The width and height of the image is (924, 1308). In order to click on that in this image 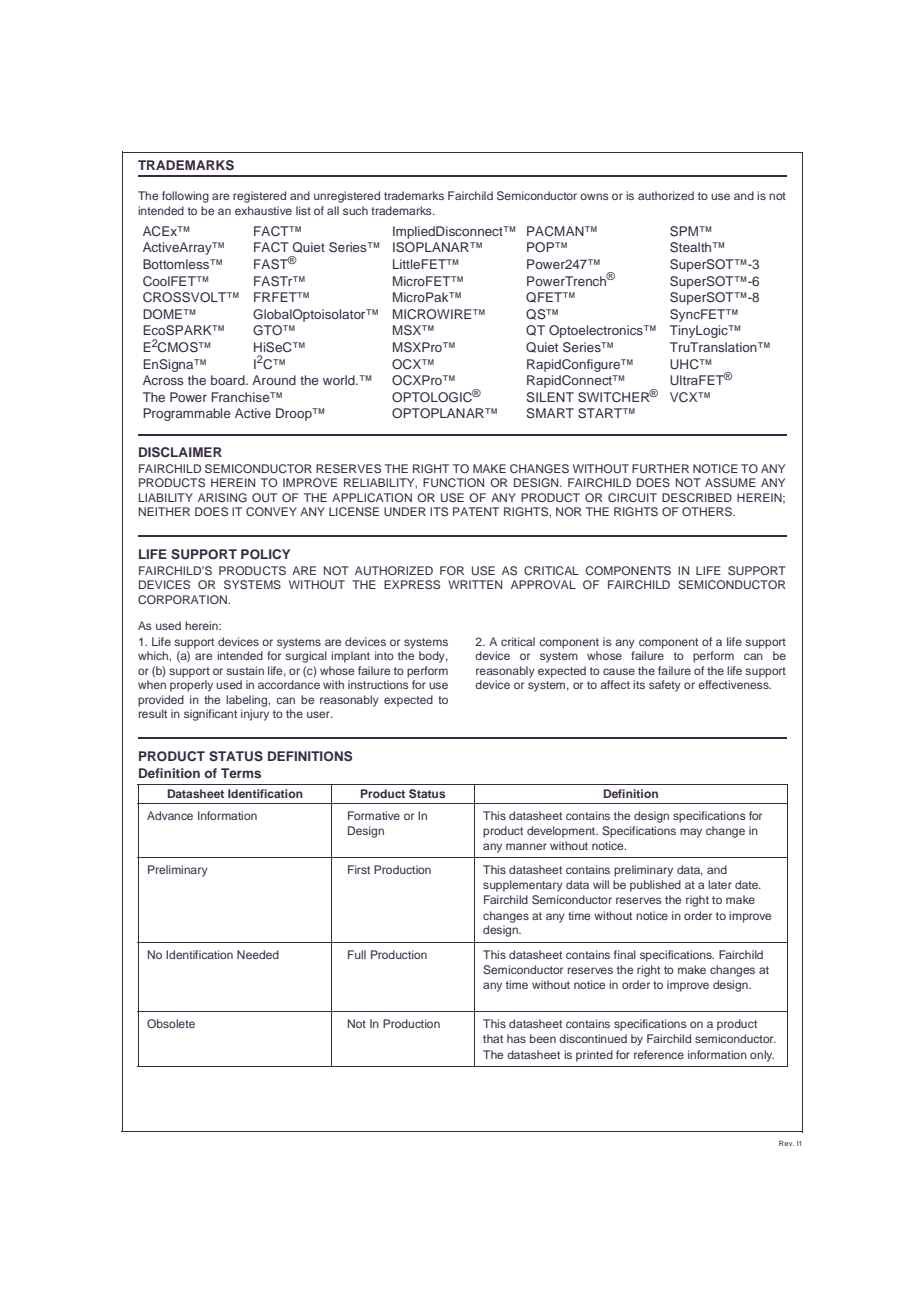, I will do `click(493, 1038)`.
